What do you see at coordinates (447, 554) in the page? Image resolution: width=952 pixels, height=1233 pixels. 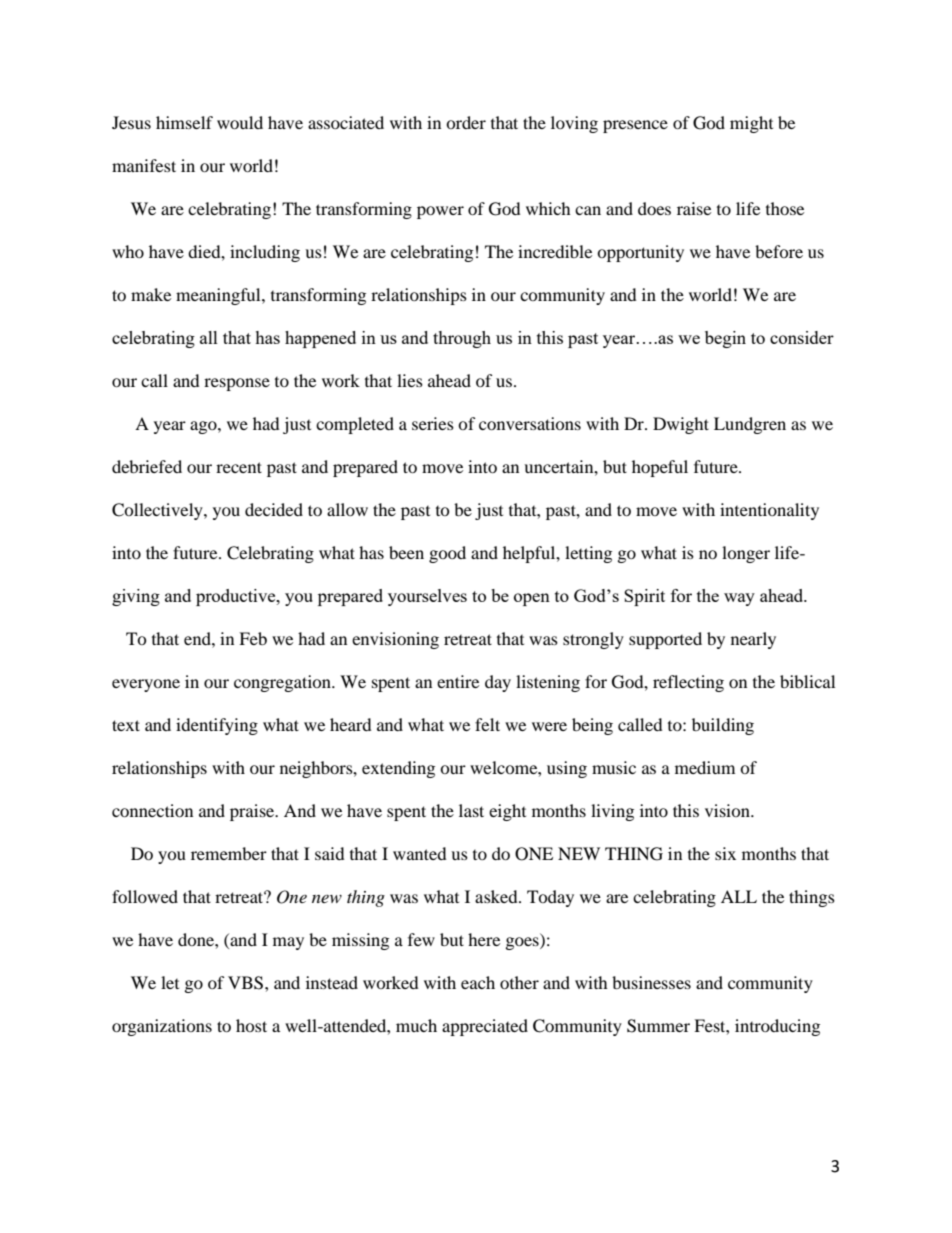 I see `good` at bounding box center [447, 554].
